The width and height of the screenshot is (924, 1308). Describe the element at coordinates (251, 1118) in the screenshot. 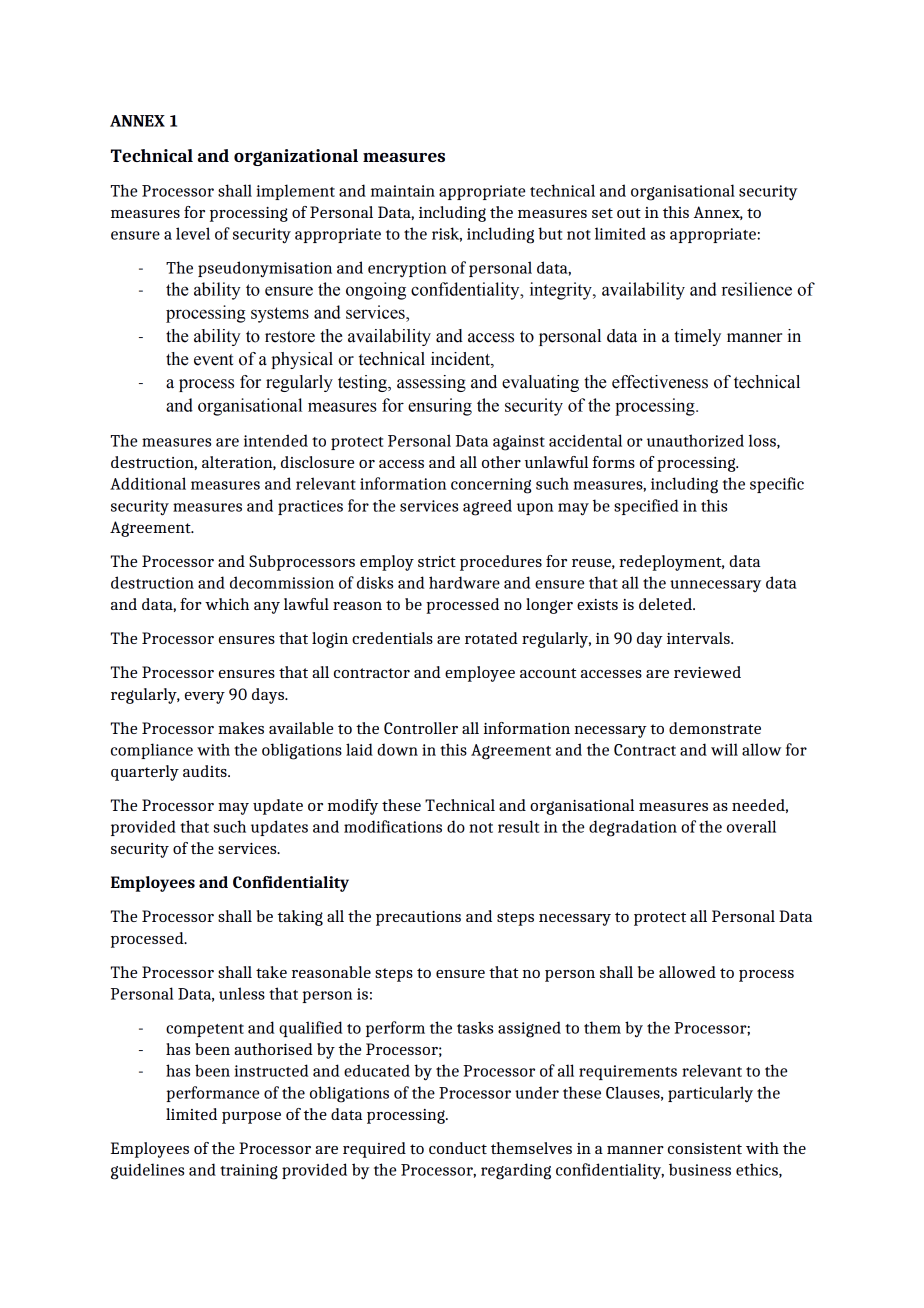

I see `purpose` at that location.
